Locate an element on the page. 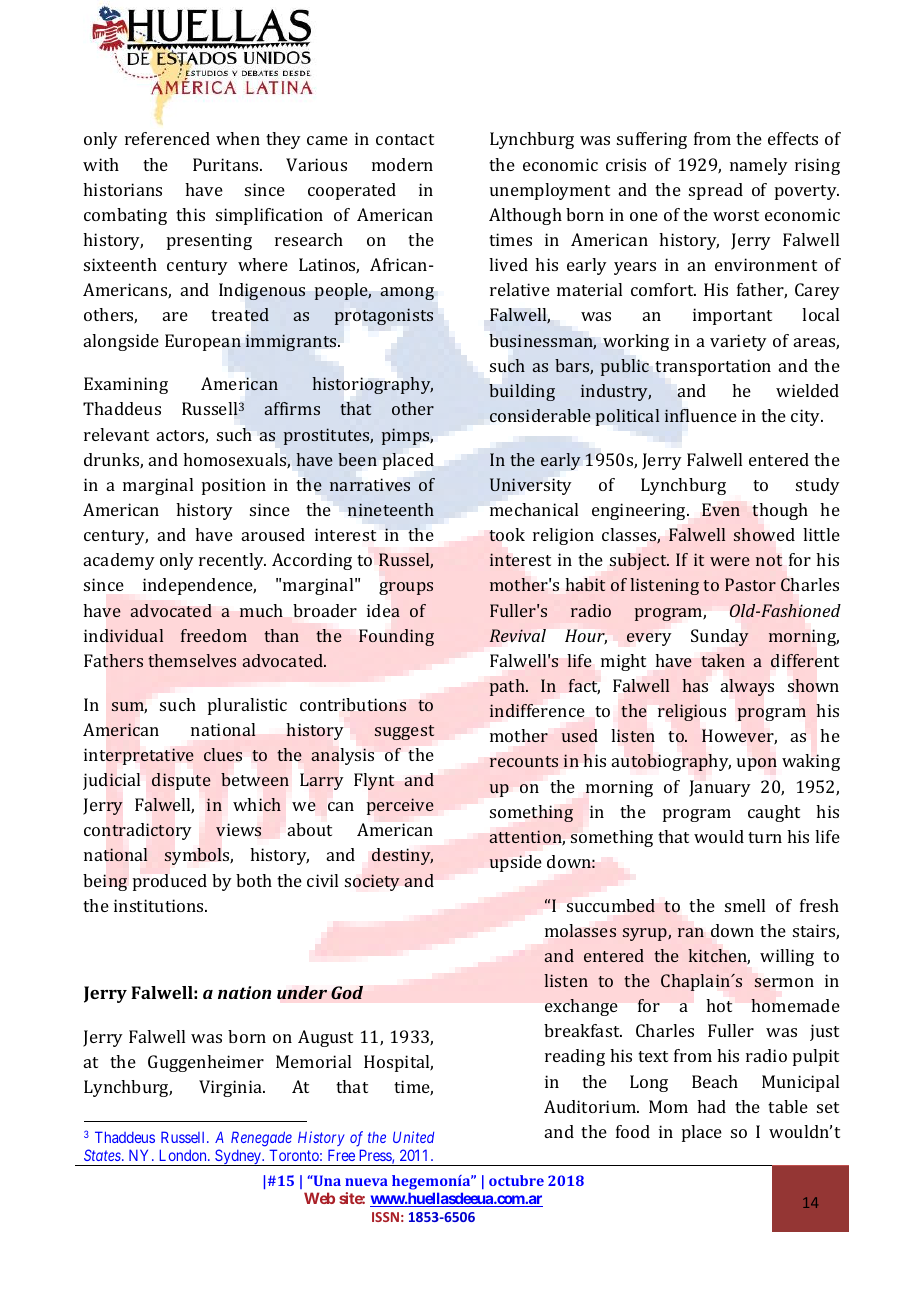 The width and height of the document is (924, 1308). themselves is located at coordinates (192, 660).
